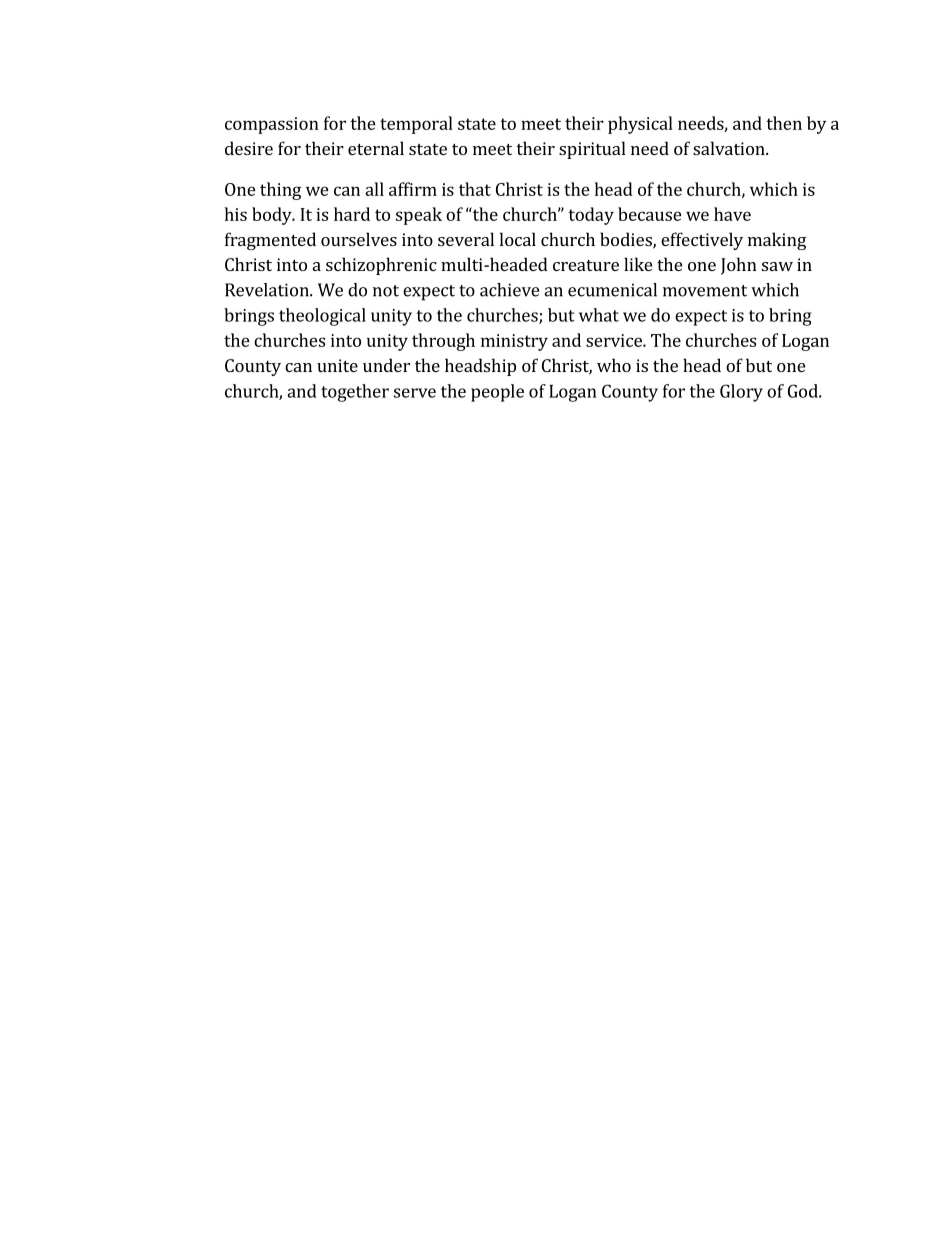 Image resolution: width=952 pixels, height=1233 pixels. What do you see at coordinates (518, 239) in the image?
I see `local` at bounding box center [518, 239].
